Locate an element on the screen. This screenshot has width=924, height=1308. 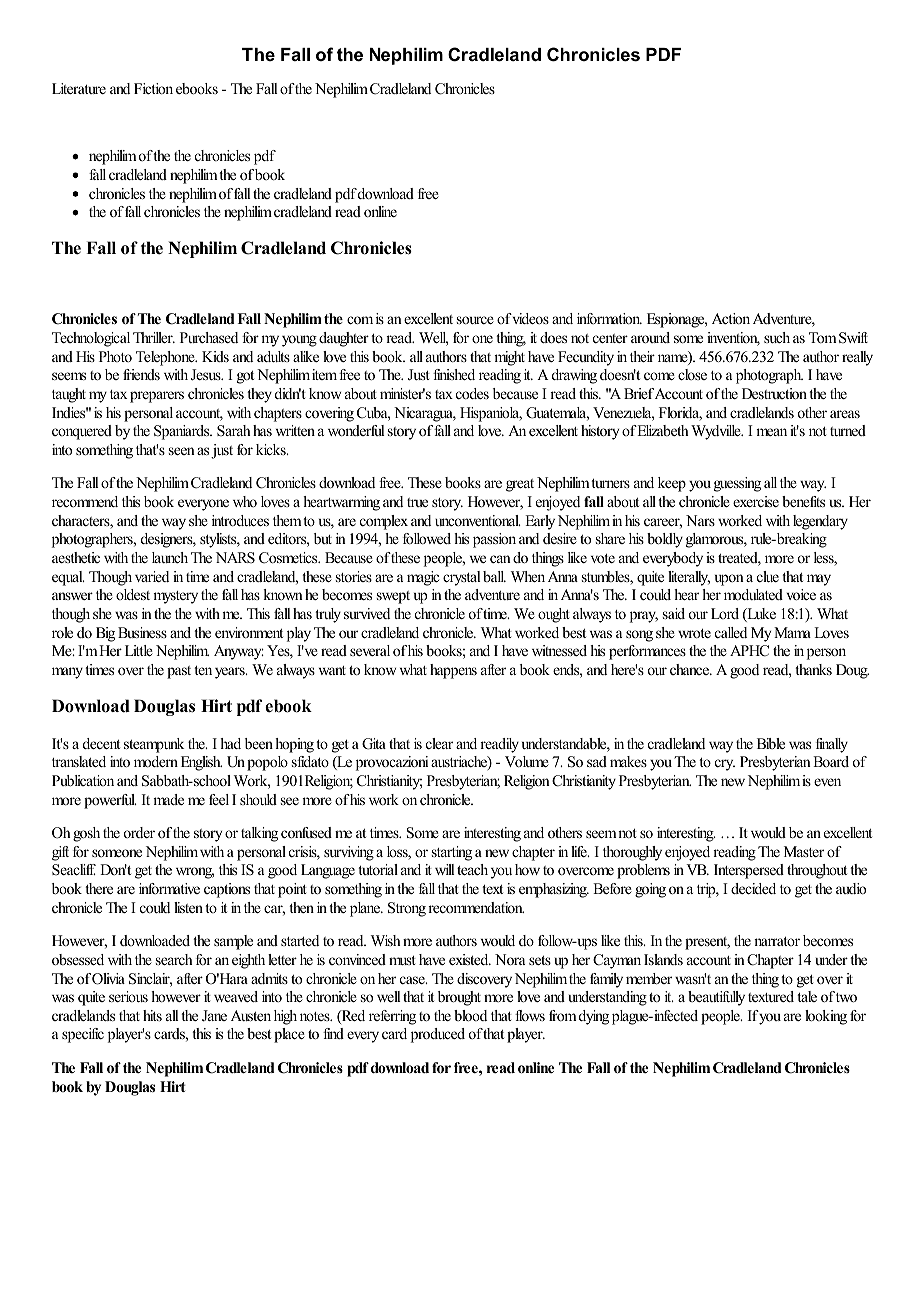
Volume is located at coordinates (527, 761).
